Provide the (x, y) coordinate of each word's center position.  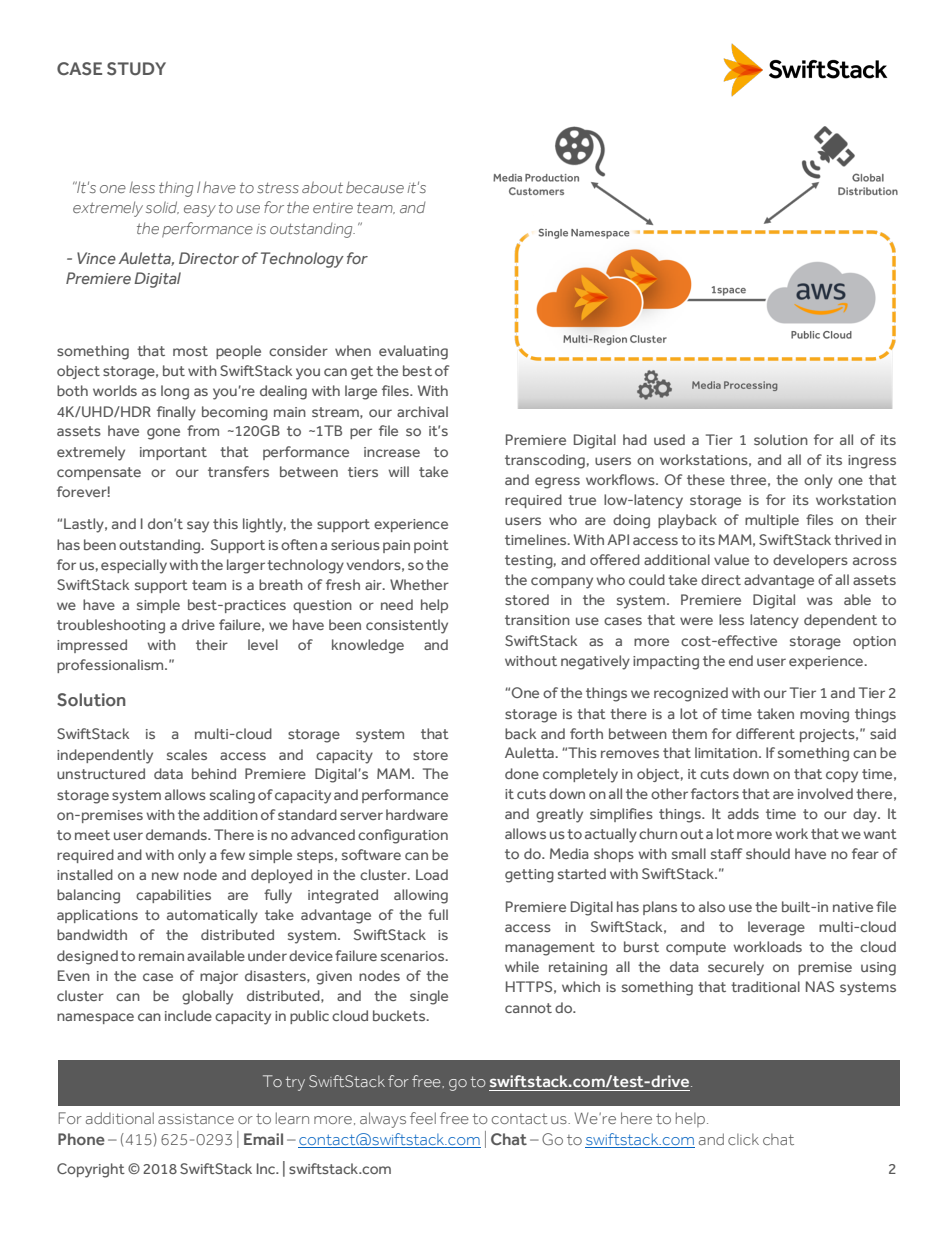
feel (423, 1118)
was (820, 601)
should (768, 853)
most (190, 351)
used (669, 439)
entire (333, 207)
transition (537, 620)
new (165, 876)
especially (134, 566)
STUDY (136, 69)
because (375, 187)
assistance (196, 1118)
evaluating (413, 352)
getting (529, 876)
